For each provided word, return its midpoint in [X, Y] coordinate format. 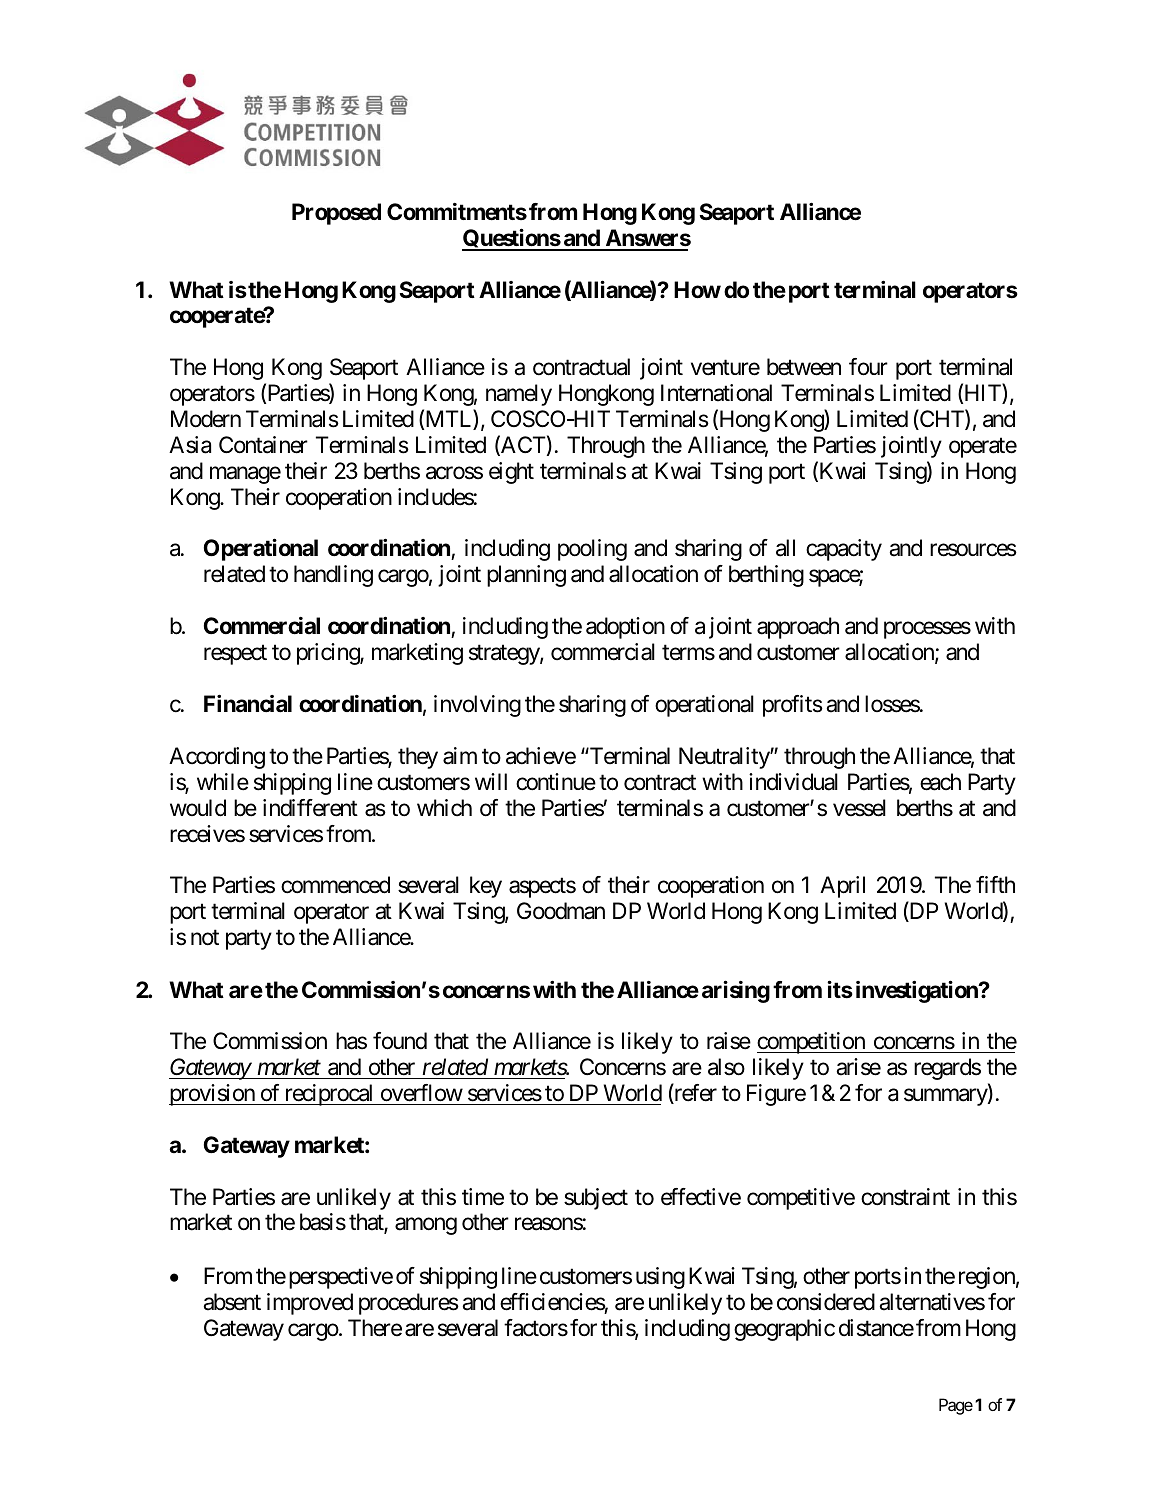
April [842, 887]
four [868, 367]
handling [333, 576]
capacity [844, 550]
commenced [335, 885]
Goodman [561, 911]
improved [310, 1304]
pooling [592, 550]
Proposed [336, 214]
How [697, 290]
